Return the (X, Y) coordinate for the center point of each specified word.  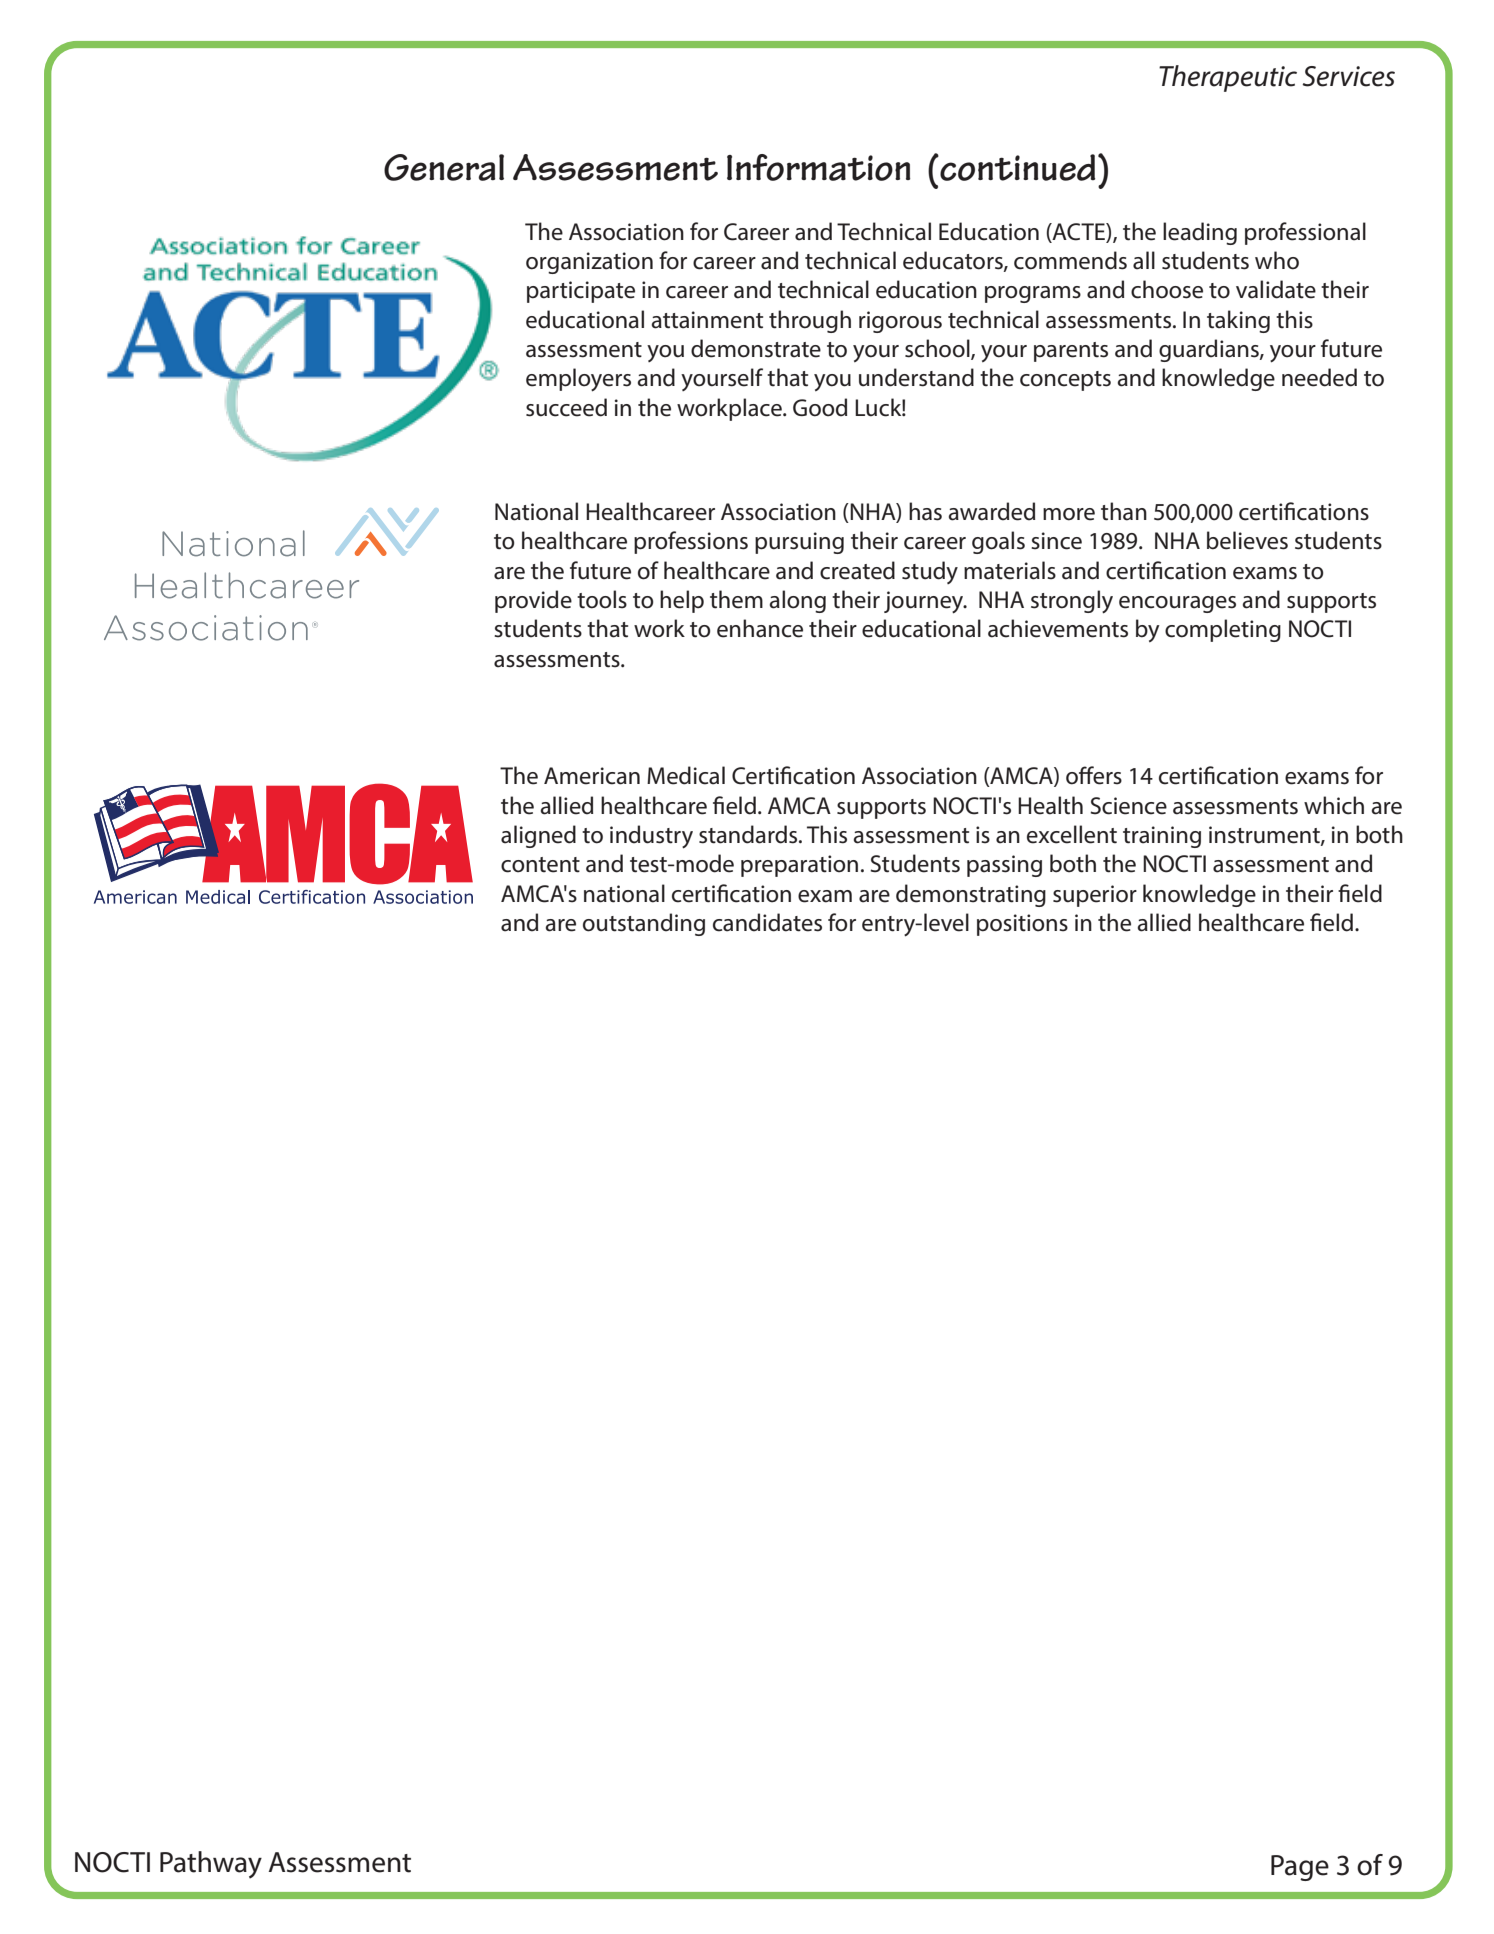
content (540, 865)
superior (1095, 896)
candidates (767, 922)
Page (1300, 1868)
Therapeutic (1228, 78)
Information (819, 167)
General (444, 167)
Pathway (211, 1865)
